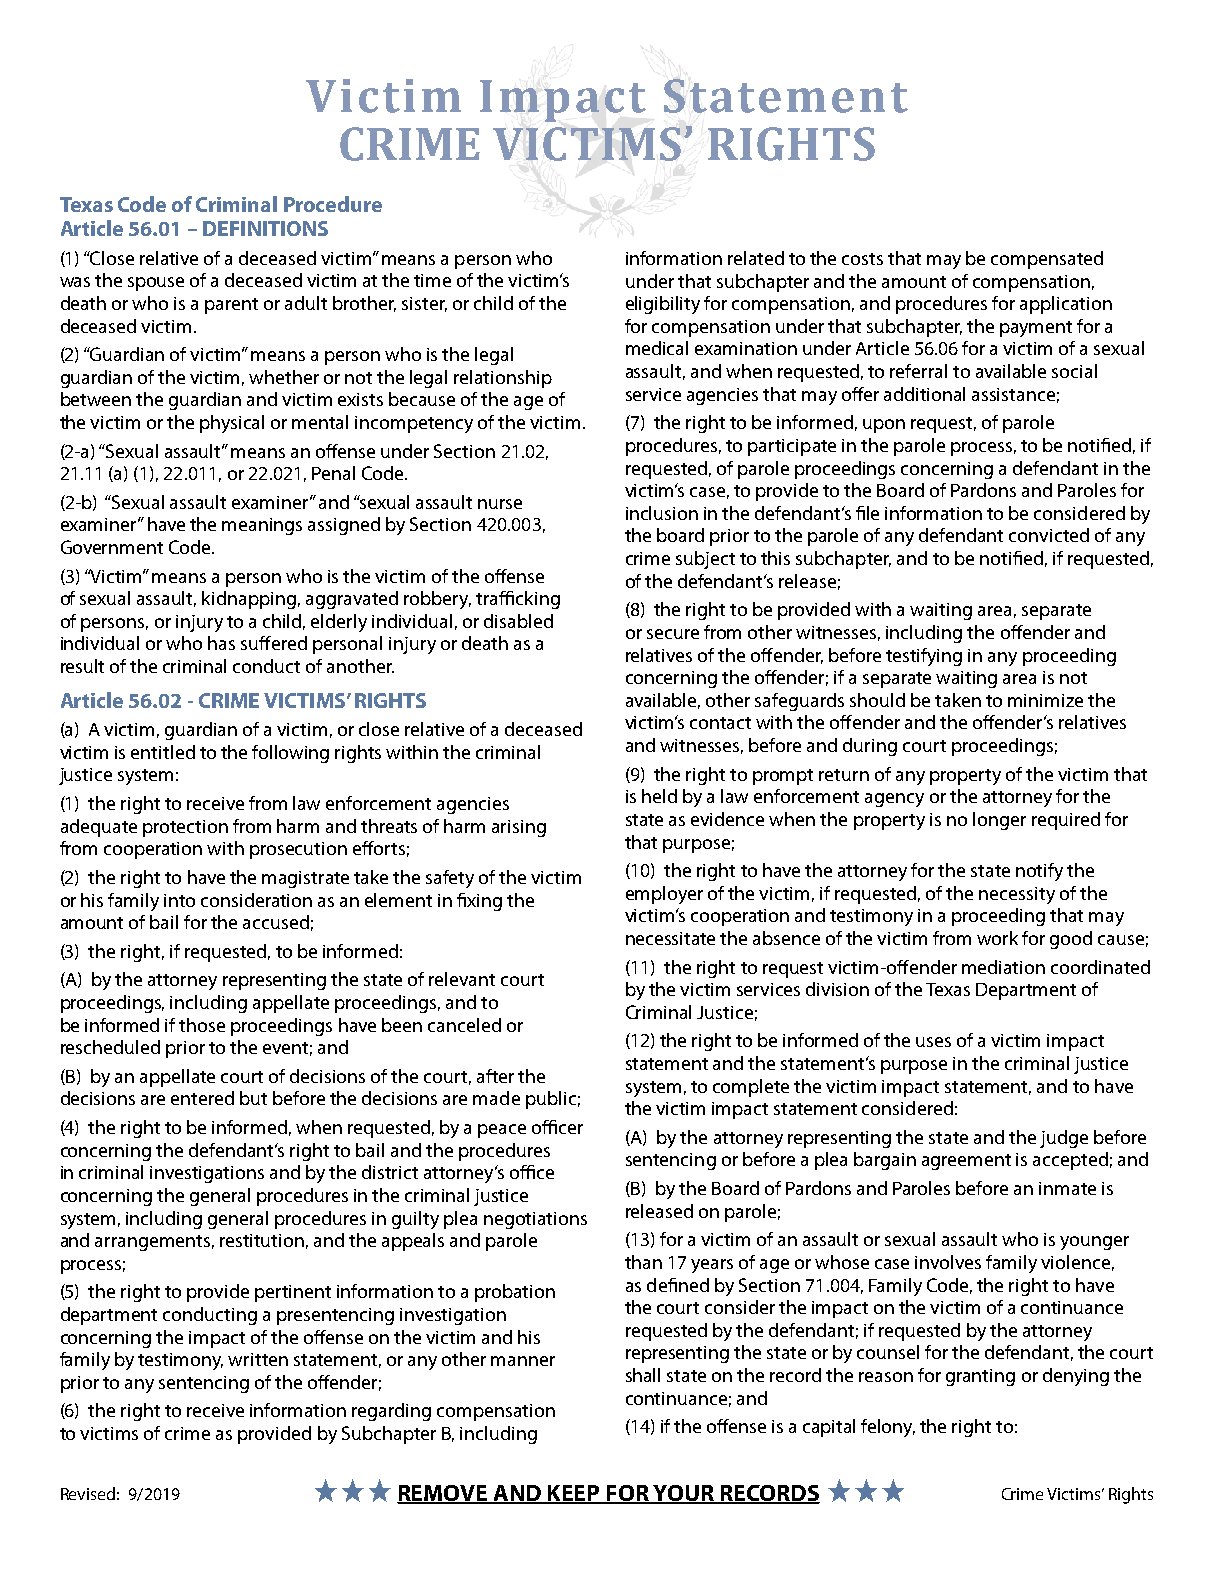  I want to click on disabled, so click(518, 621).
